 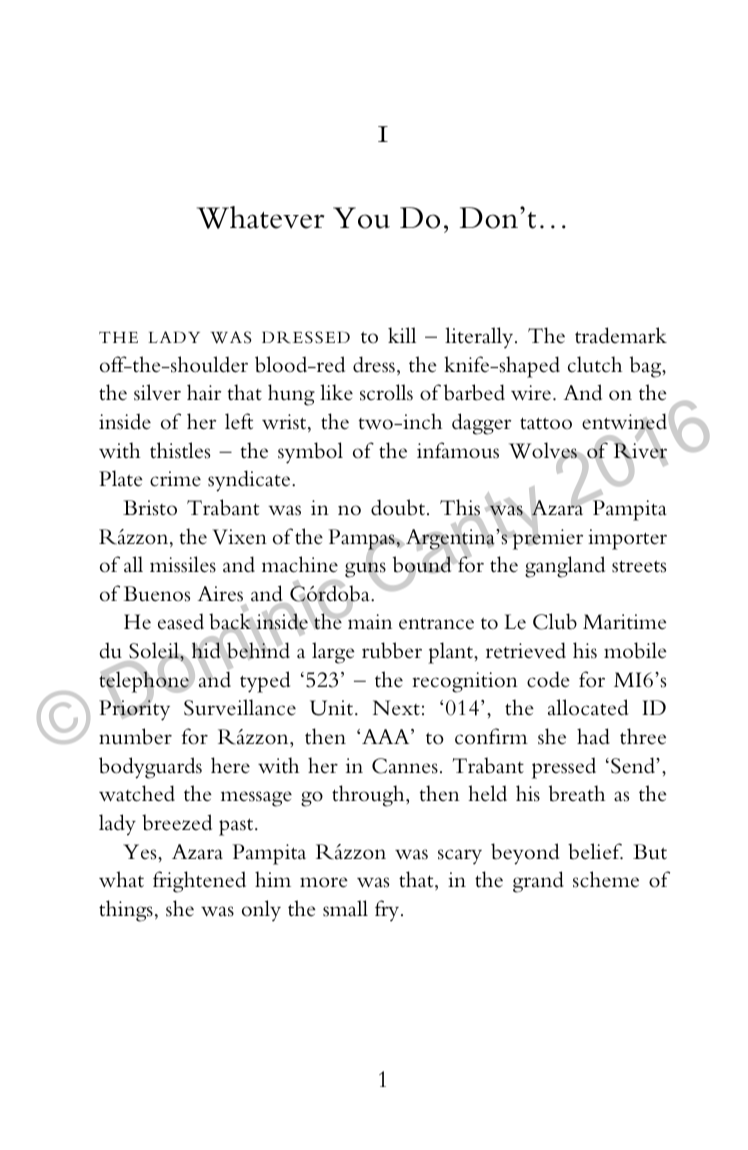 I want to click on missiles, so click(x=183, y=564).
